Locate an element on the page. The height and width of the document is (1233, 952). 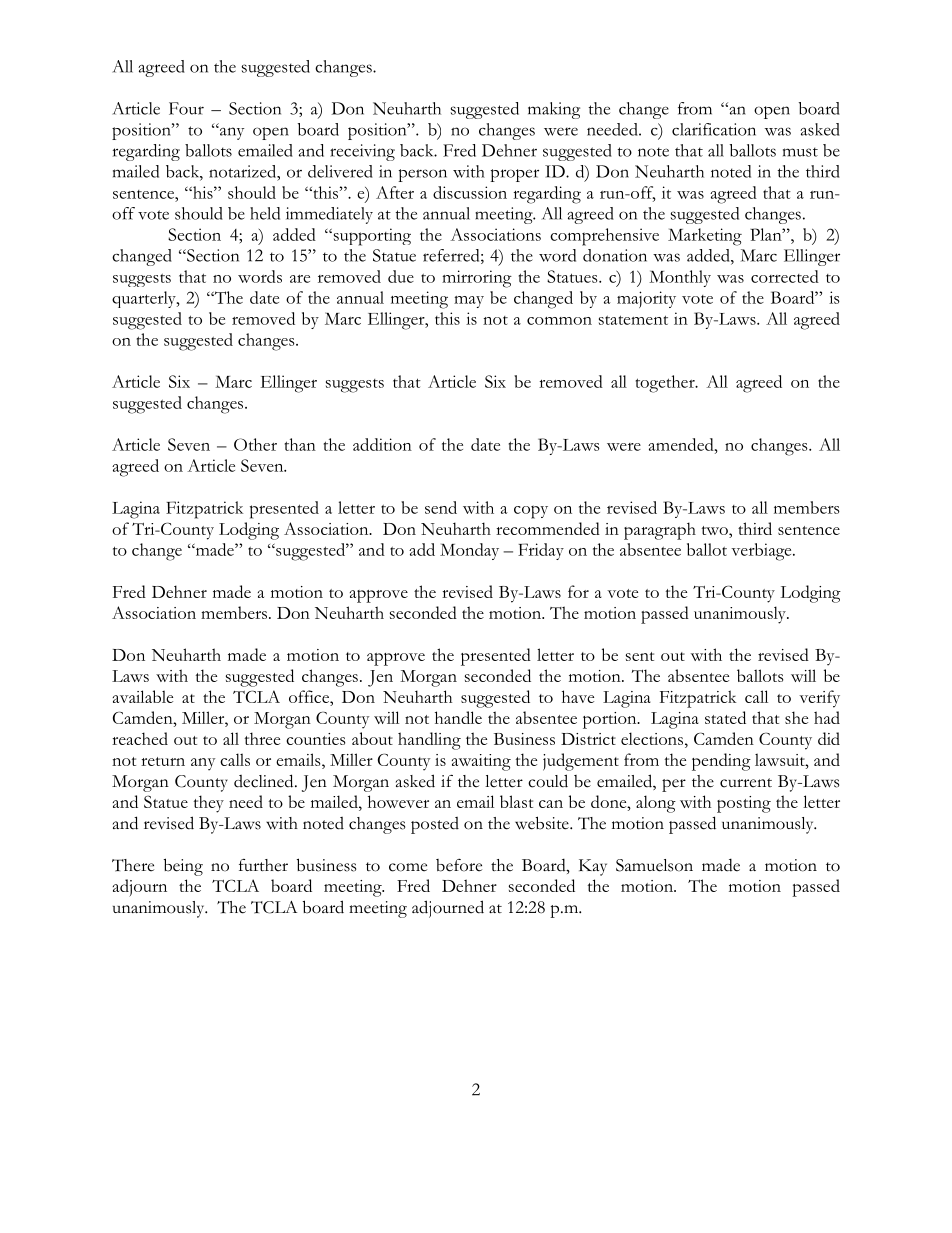
handle is located at coordinates (458, 717).
